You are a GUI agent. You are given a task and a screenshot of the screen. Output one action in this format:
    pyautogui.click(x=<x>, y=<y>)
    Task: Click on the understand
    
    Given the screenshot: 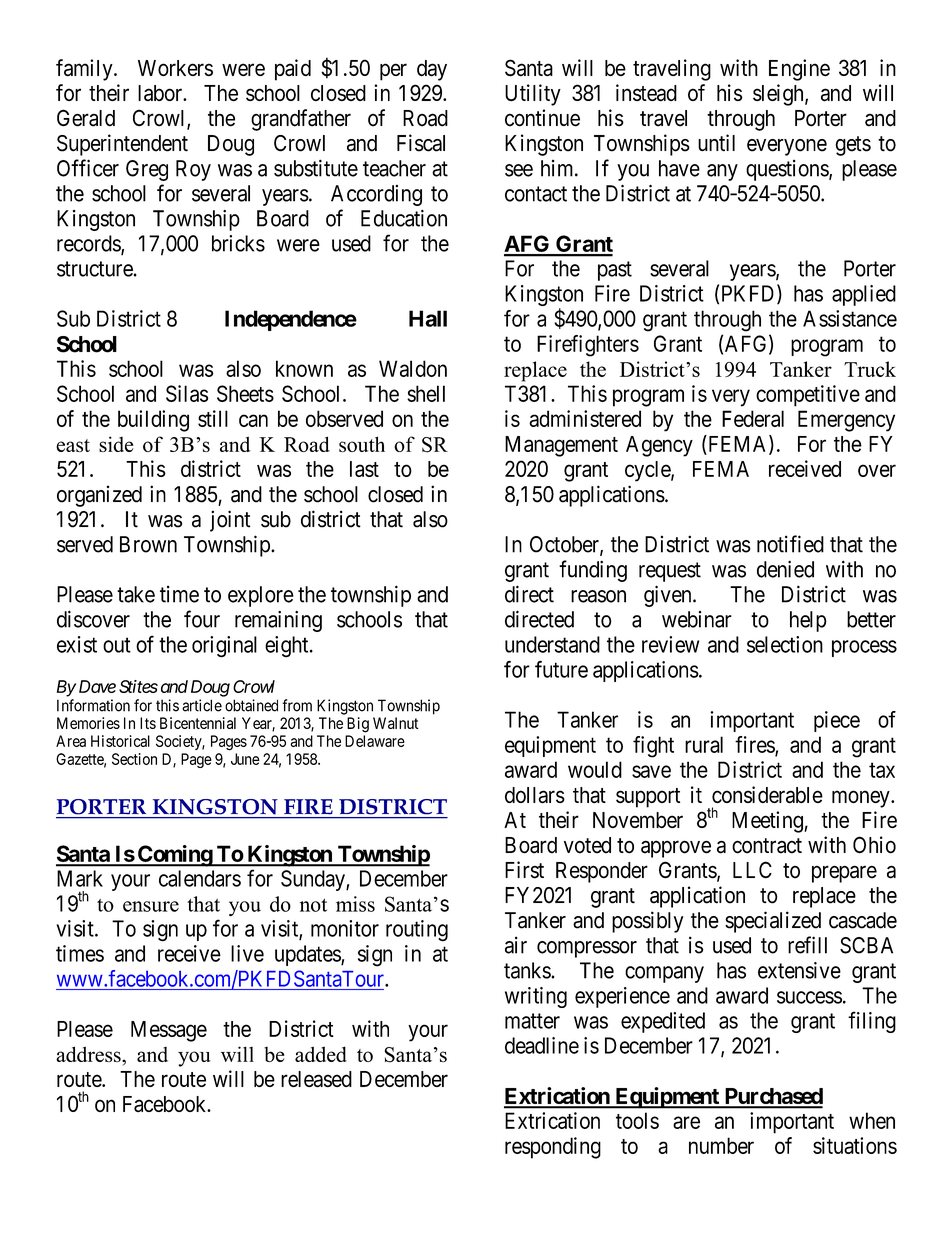 What is the action you would take?
    pyautogui.click(x=552, y=644)
